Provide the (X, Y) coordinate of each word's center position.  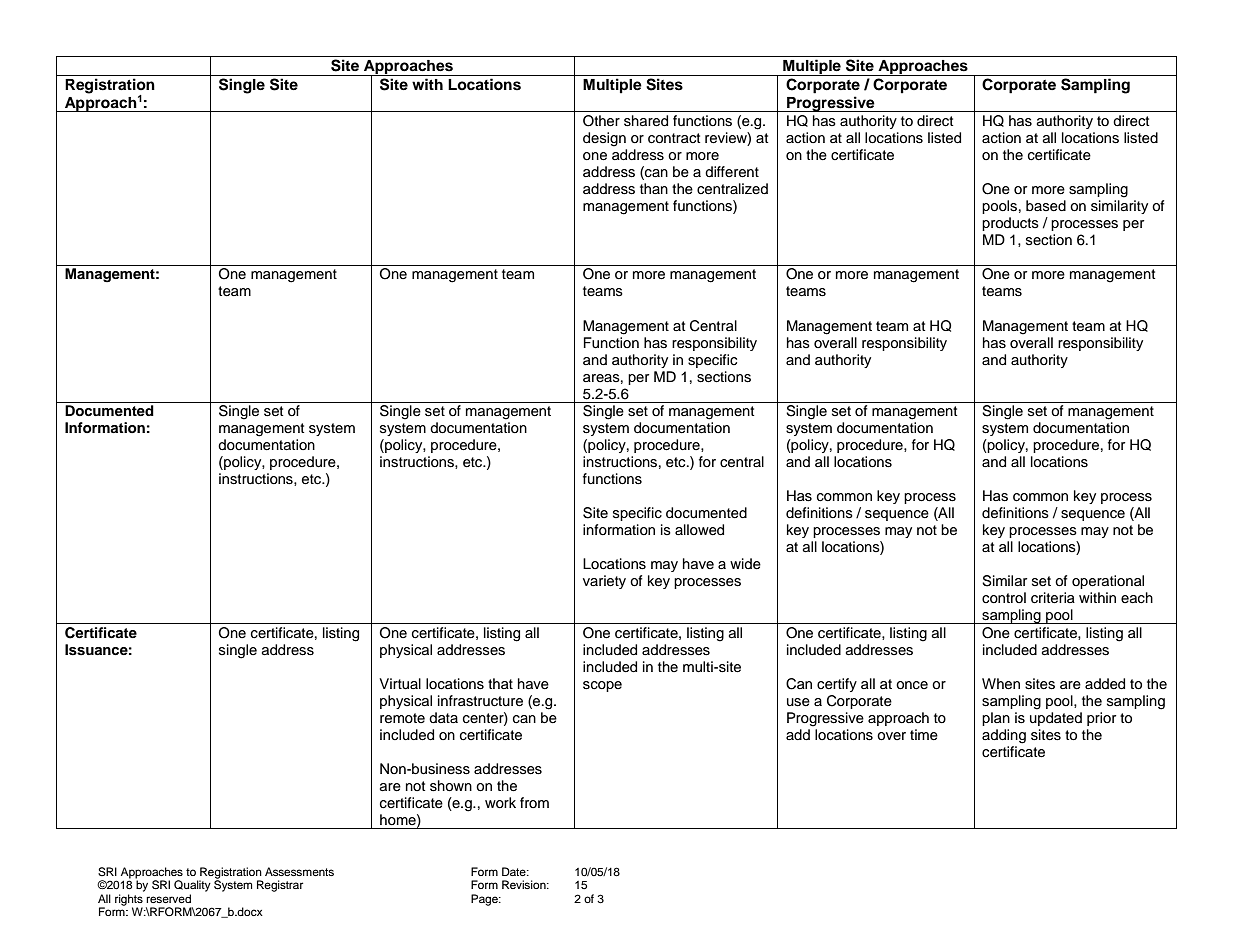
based (1046, 206)
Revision (525, 884)
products (1010, 224)
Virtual (400, 684)
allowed (699, 530)
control (1004, 597)
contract (674, 138)
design (604, 139)
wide (745, 564)
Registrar (280, 886)
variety (604, 582)
